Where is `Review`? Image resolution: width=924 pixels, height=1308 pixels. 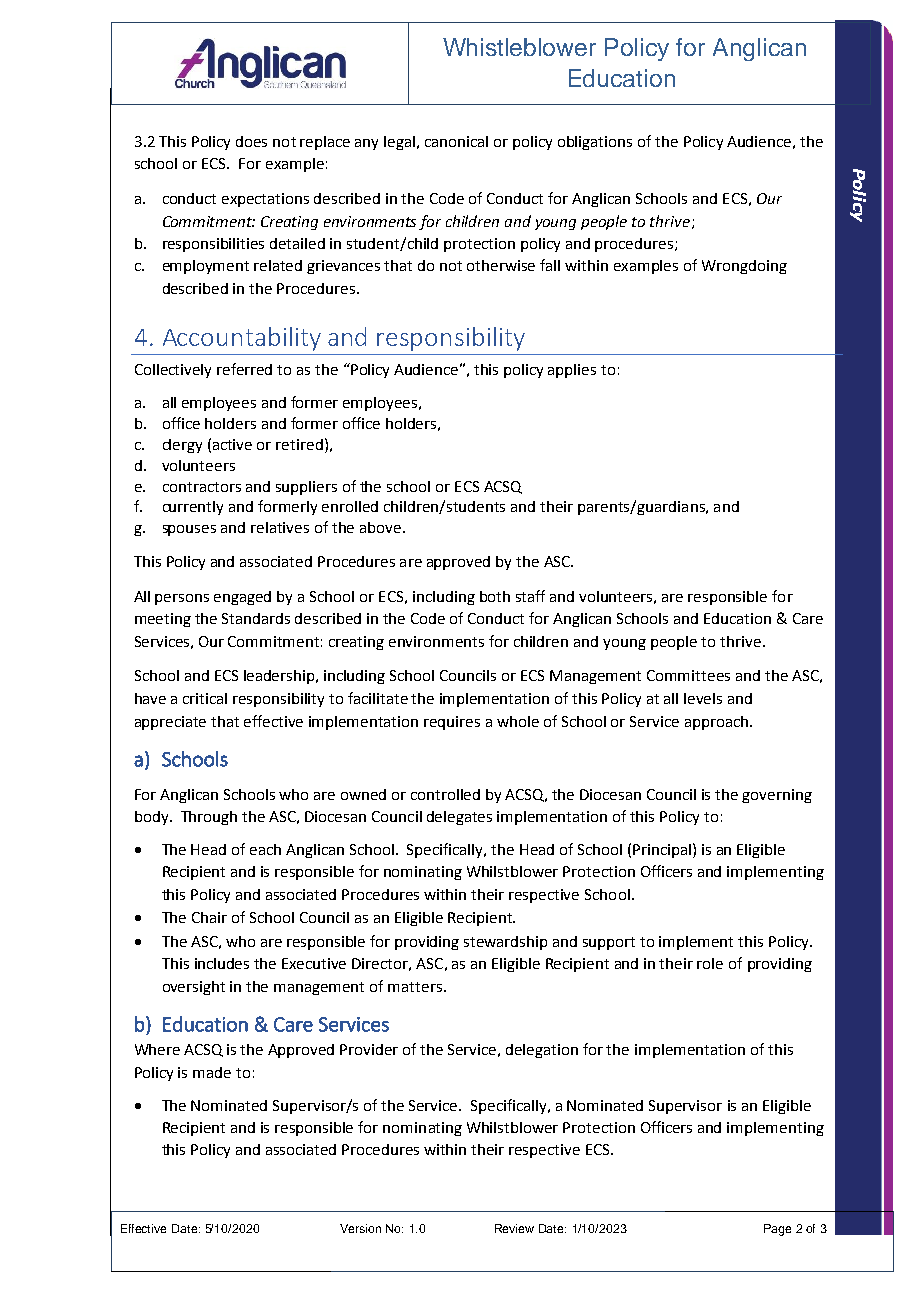 Review is located at coordinates (514, 1228).
